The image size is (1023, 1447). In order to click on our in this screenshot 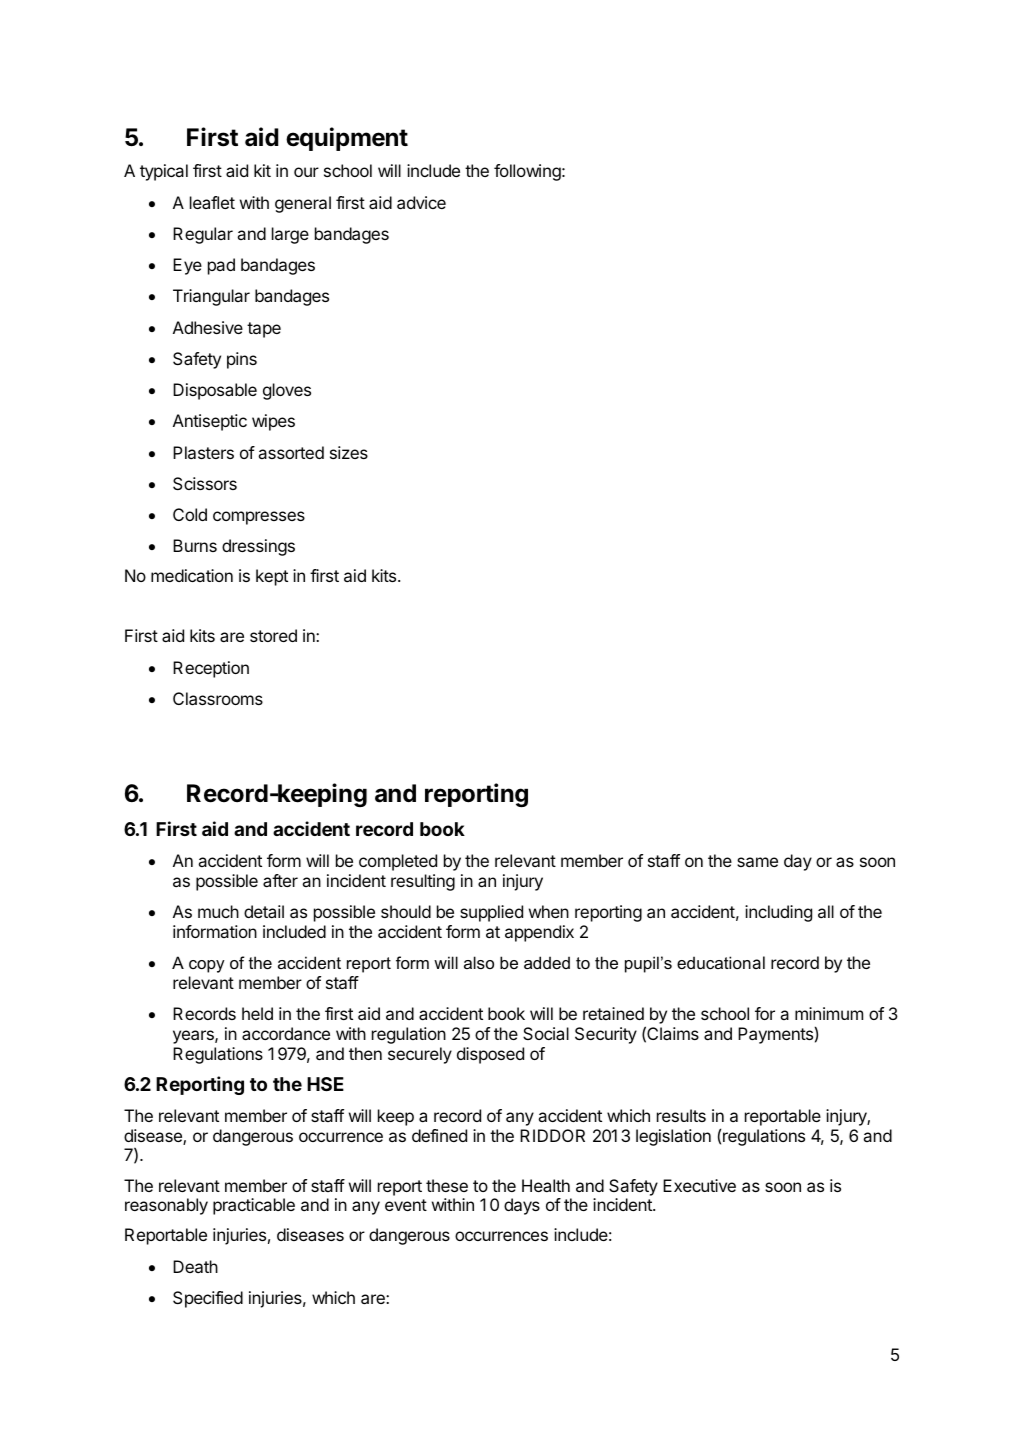, I will do `click(306, 172)`.
